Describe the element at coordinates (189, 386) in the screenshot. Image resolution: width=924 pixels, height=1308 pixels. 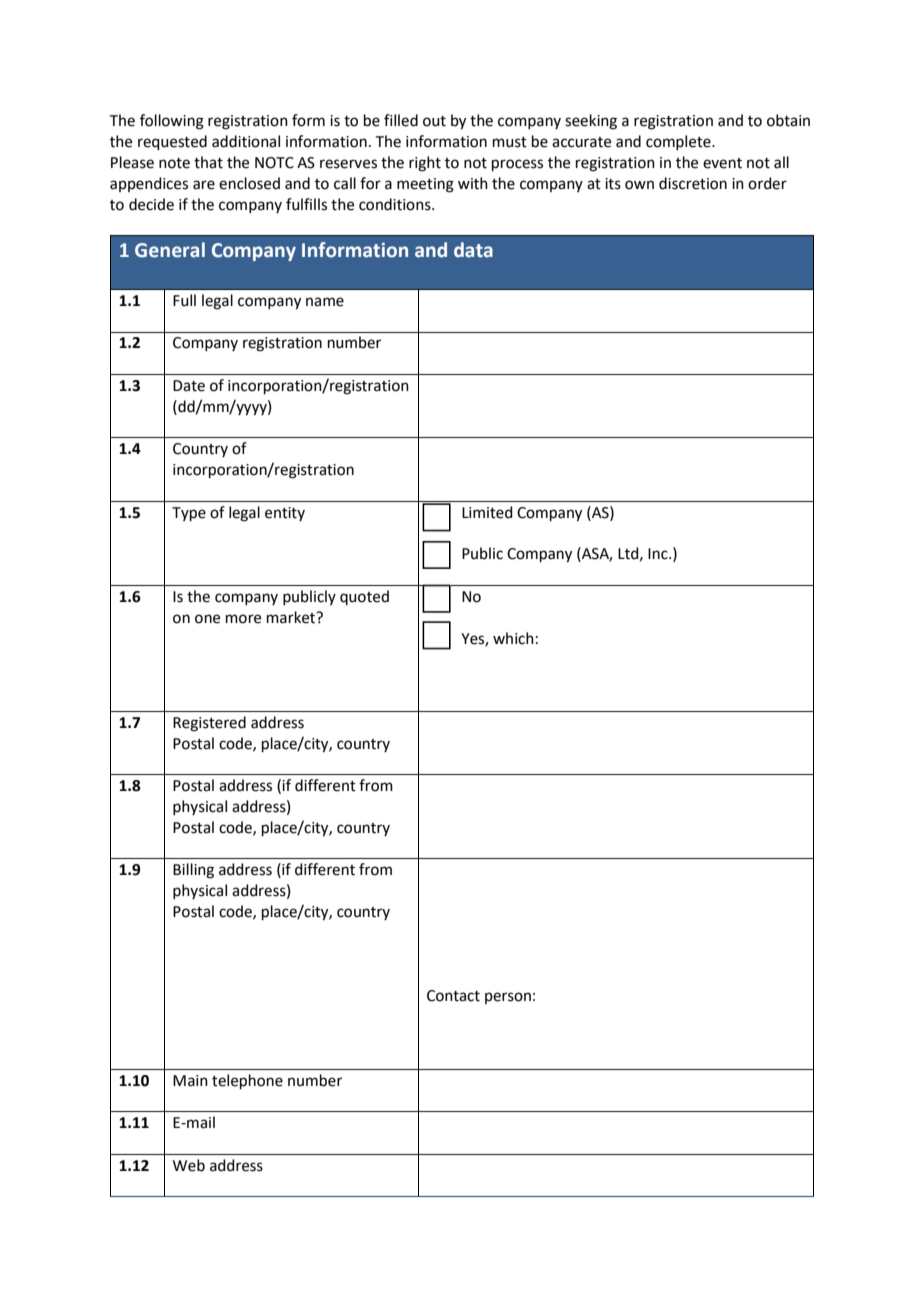
I see `Date` at that location.
